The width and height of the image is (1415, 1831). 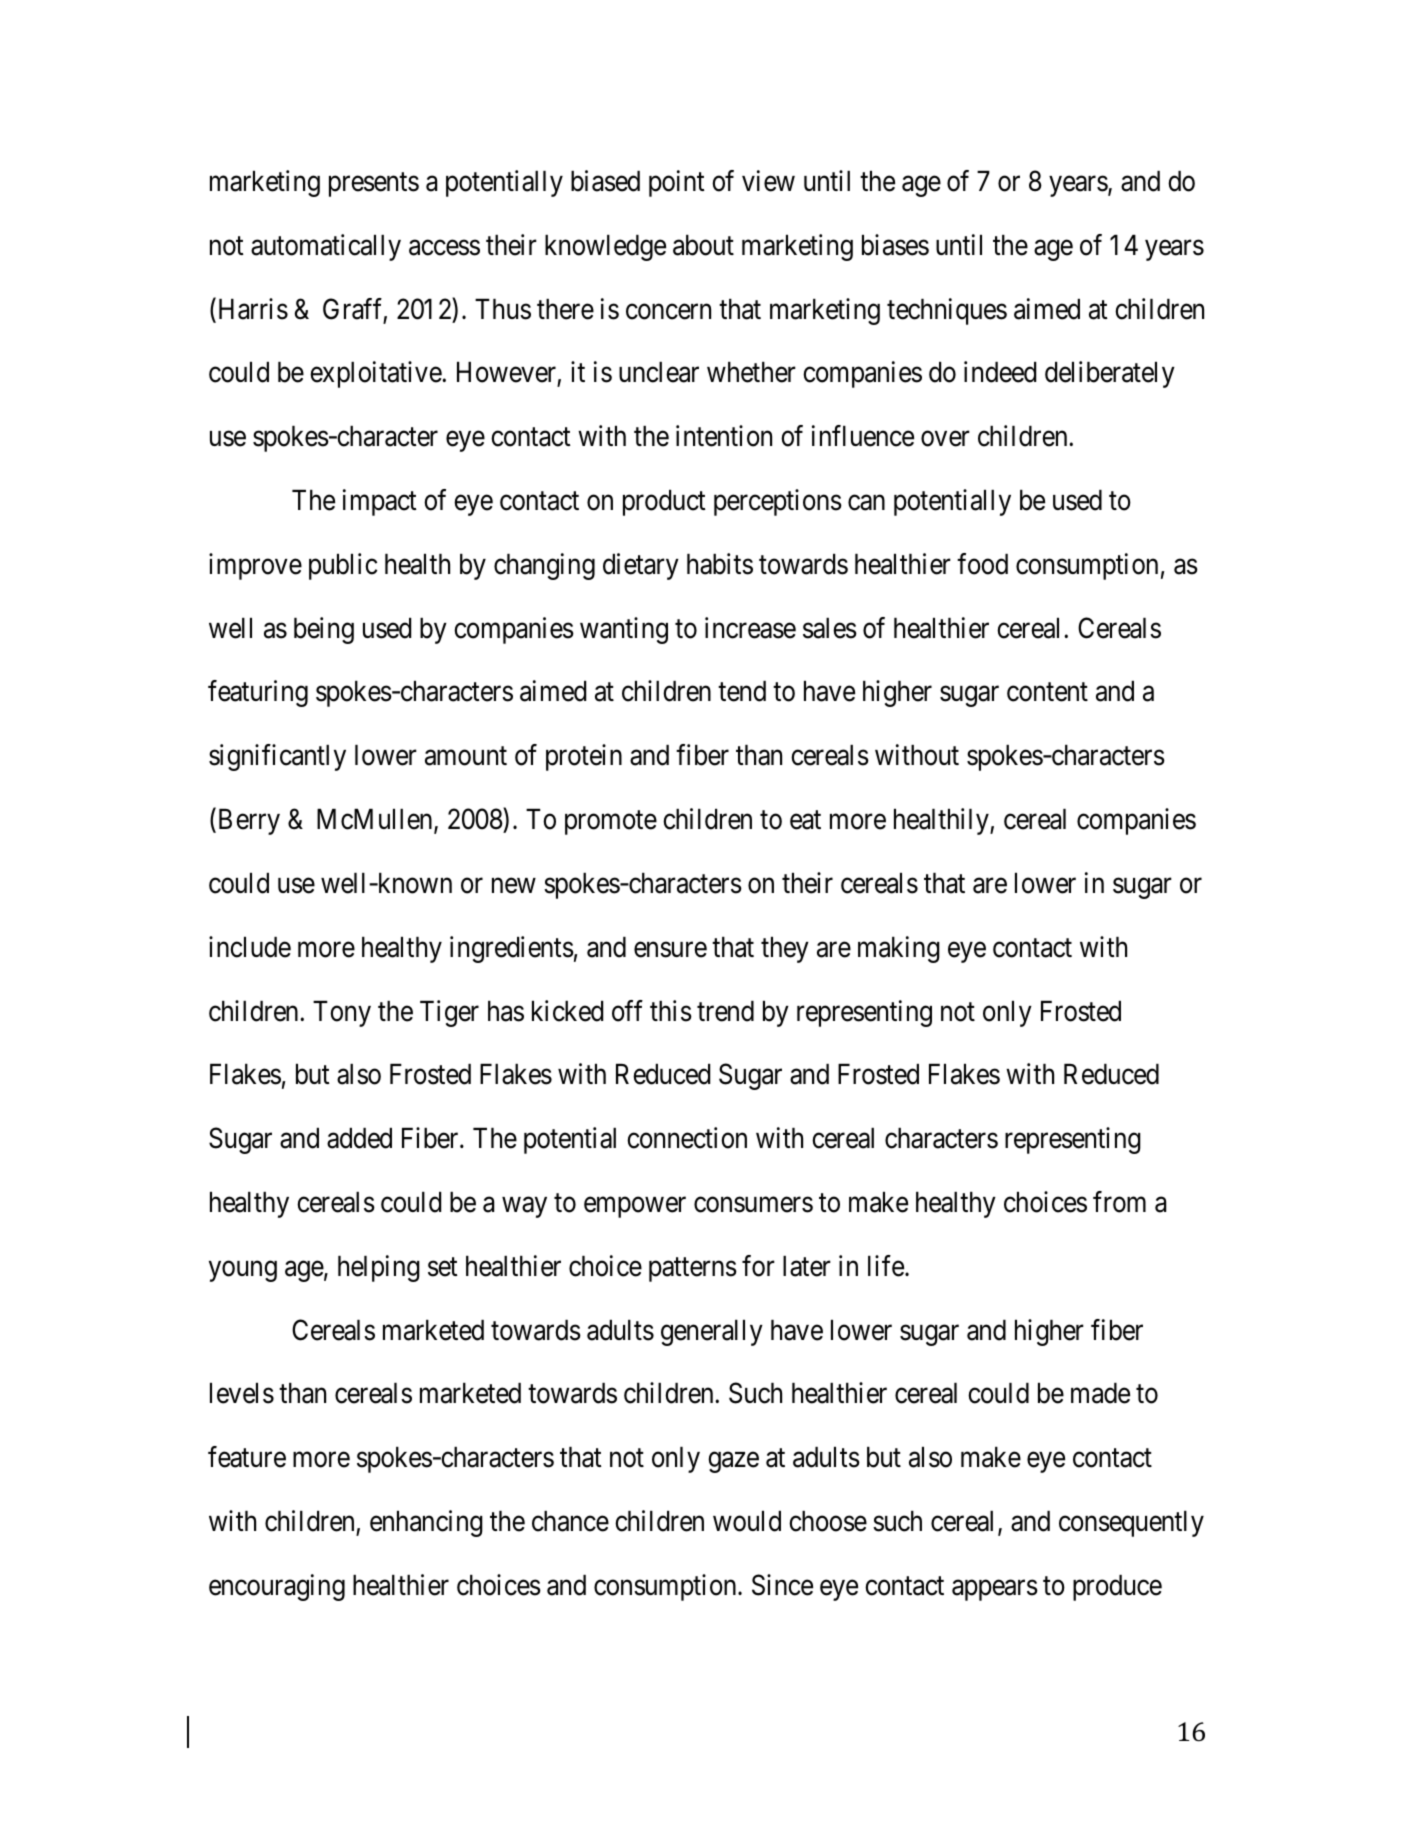 What do you see at coordinates (426, 1523) in the image?
I see `enhancing` at bounding box center [426, 1523].
